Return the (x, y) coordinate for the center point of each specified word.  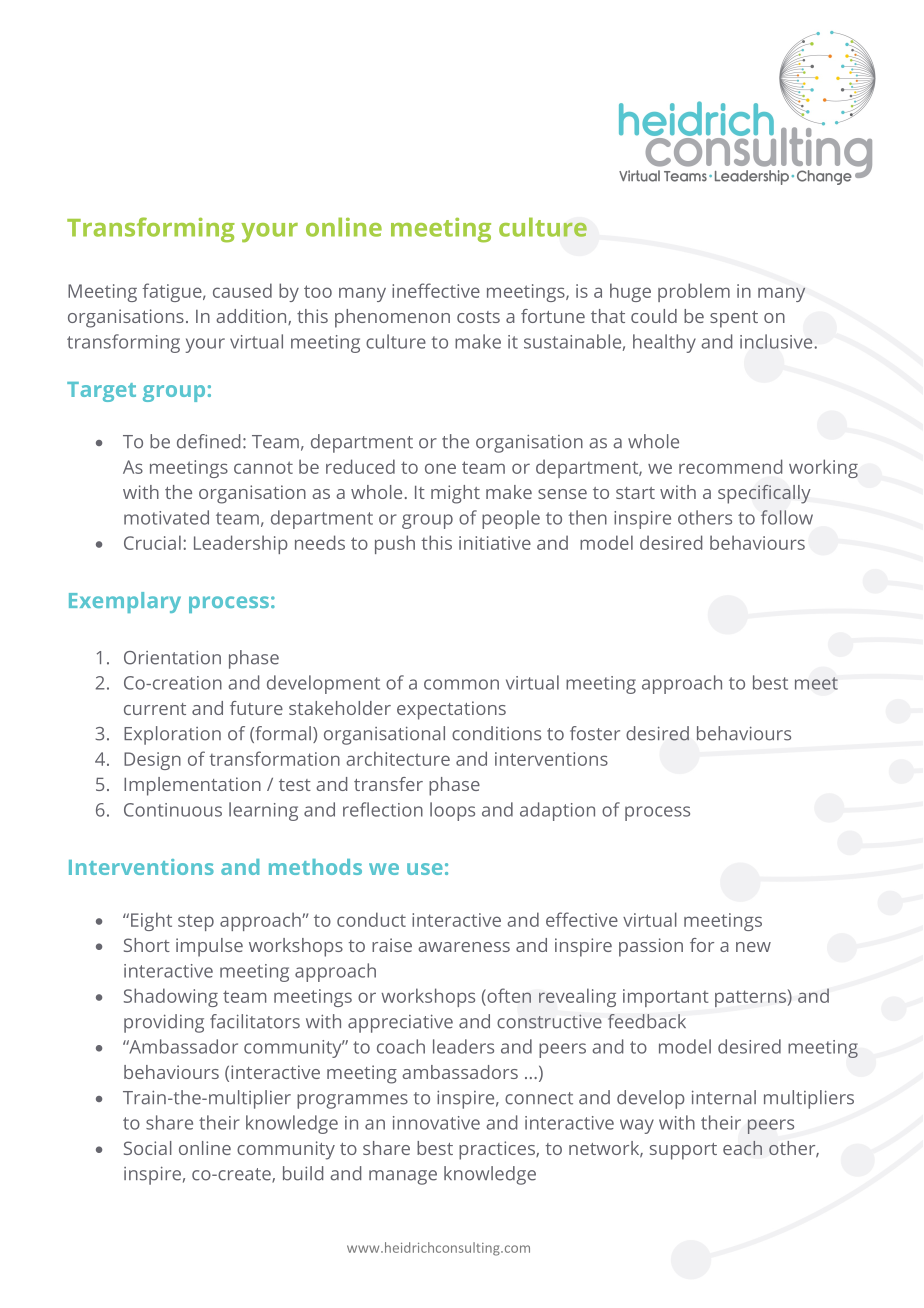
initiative (495, 543)
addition (252, 317)
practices (498, 1150)
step (196, 923)
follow (787, 517)
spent (734, 319)
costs (478, 317)
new (753, 947)
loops (452, 811)
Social (148, 1148)
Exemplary (125, 602)
